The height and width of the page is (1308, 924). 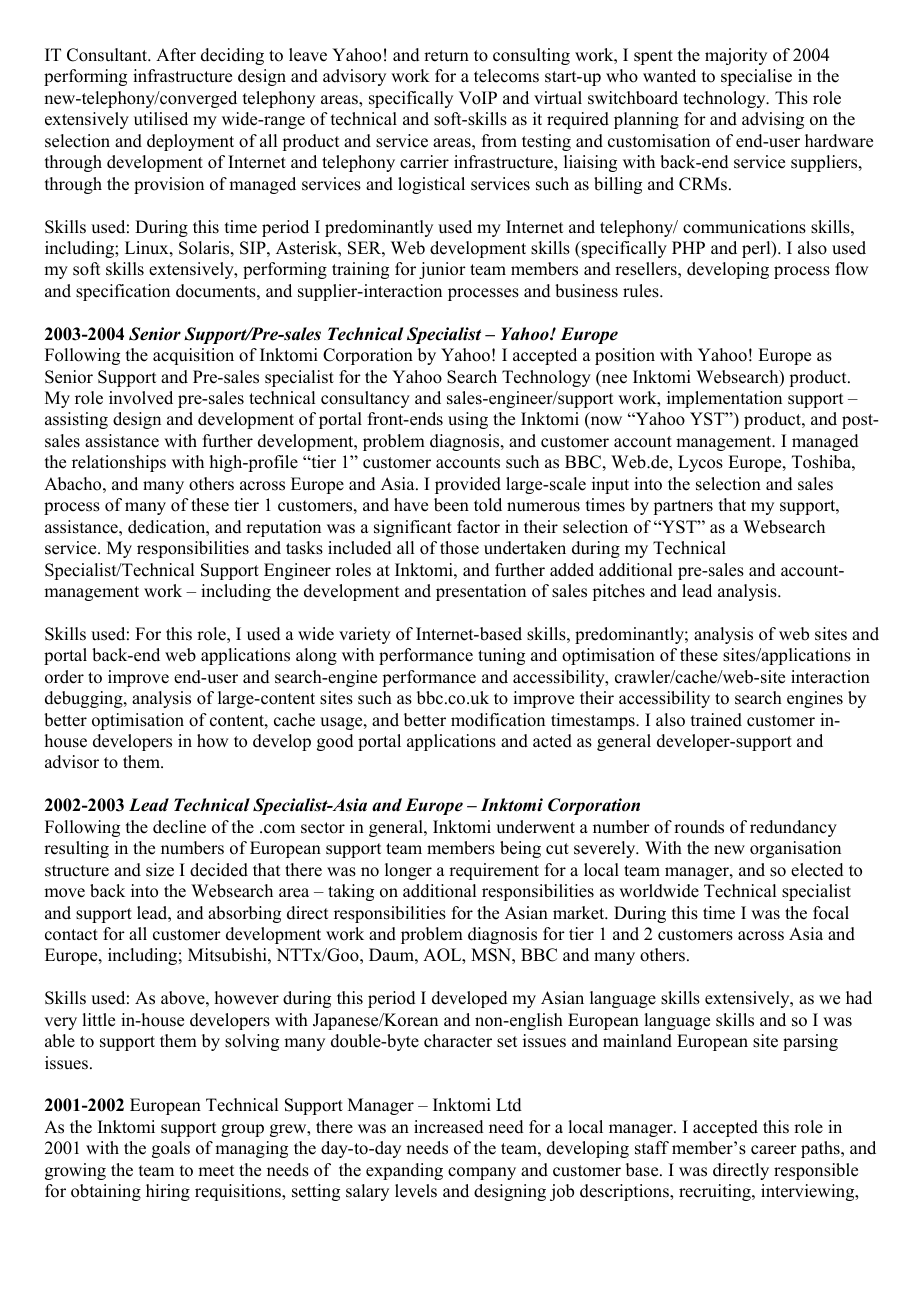 What do you see at coordinates (535, 827) in the page?
I see `underwent` at bounding box center [535, 827].
